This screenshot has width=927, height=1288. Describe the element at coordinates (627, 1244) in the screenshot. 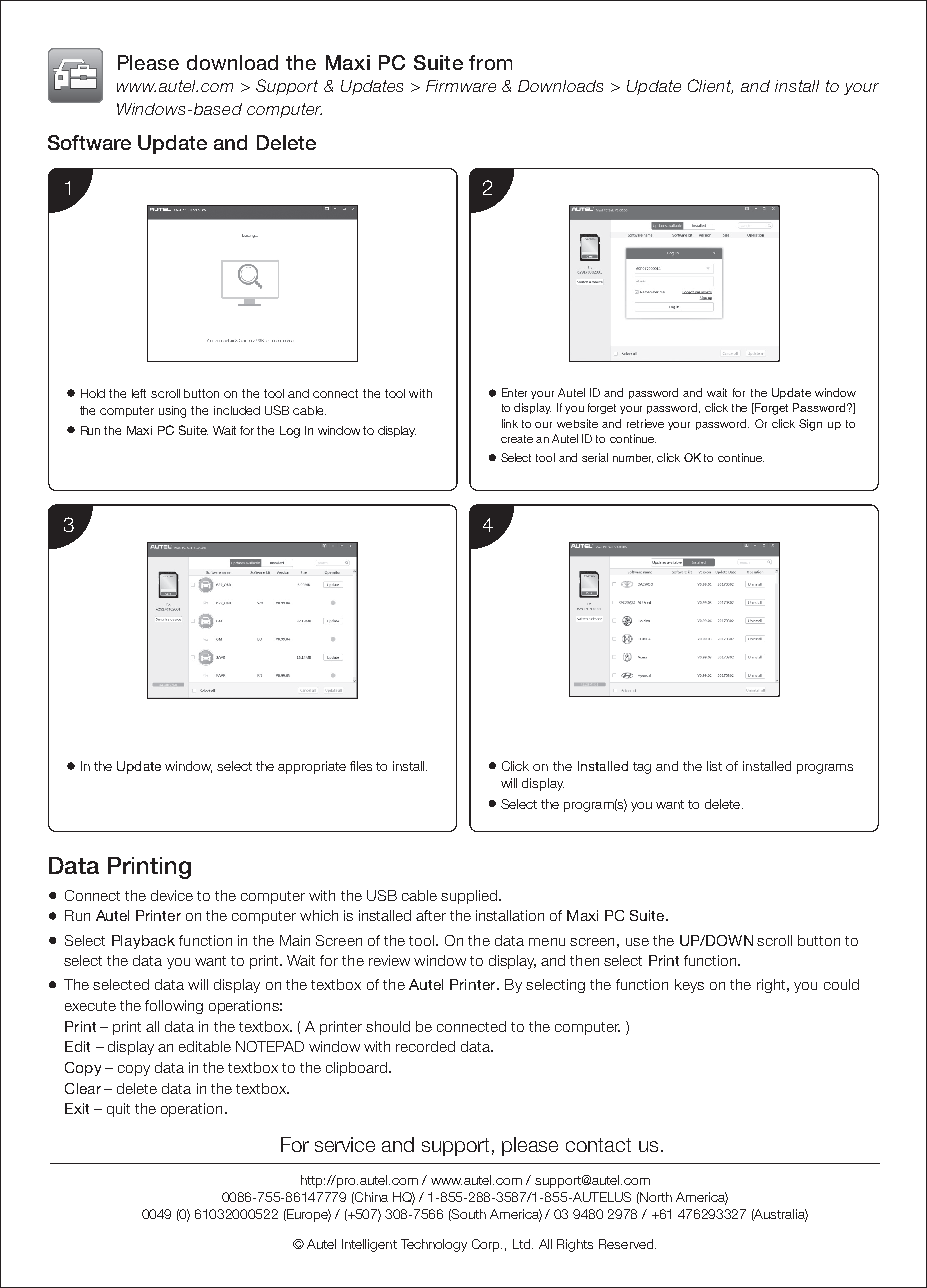

I see `Reserved` at that location.
